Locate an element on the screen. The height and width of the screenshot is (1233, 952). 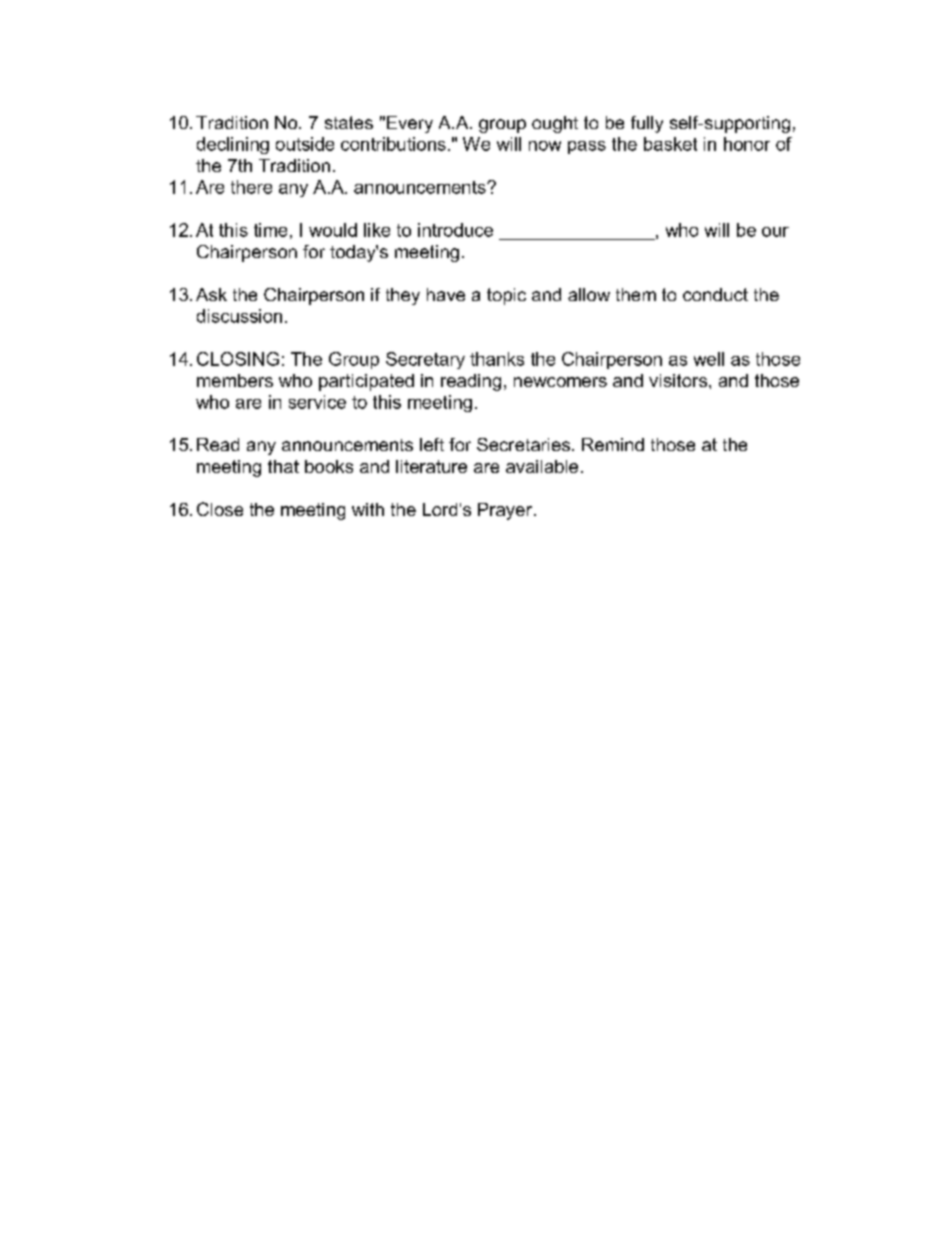
visitors is located at coordinates (679, 380).
